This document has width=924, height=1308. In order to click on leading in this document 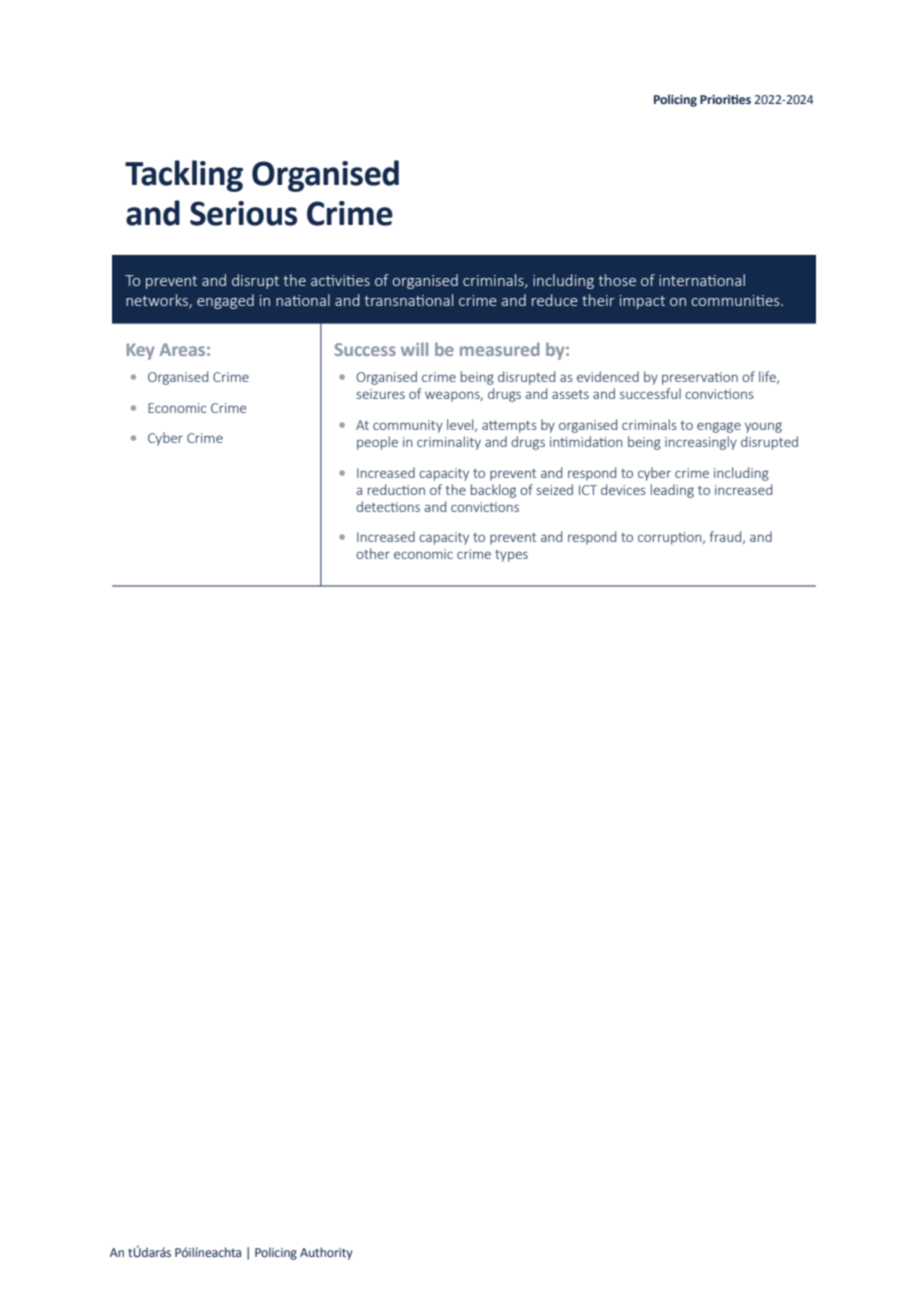, I will do `click(672, 491)`.
